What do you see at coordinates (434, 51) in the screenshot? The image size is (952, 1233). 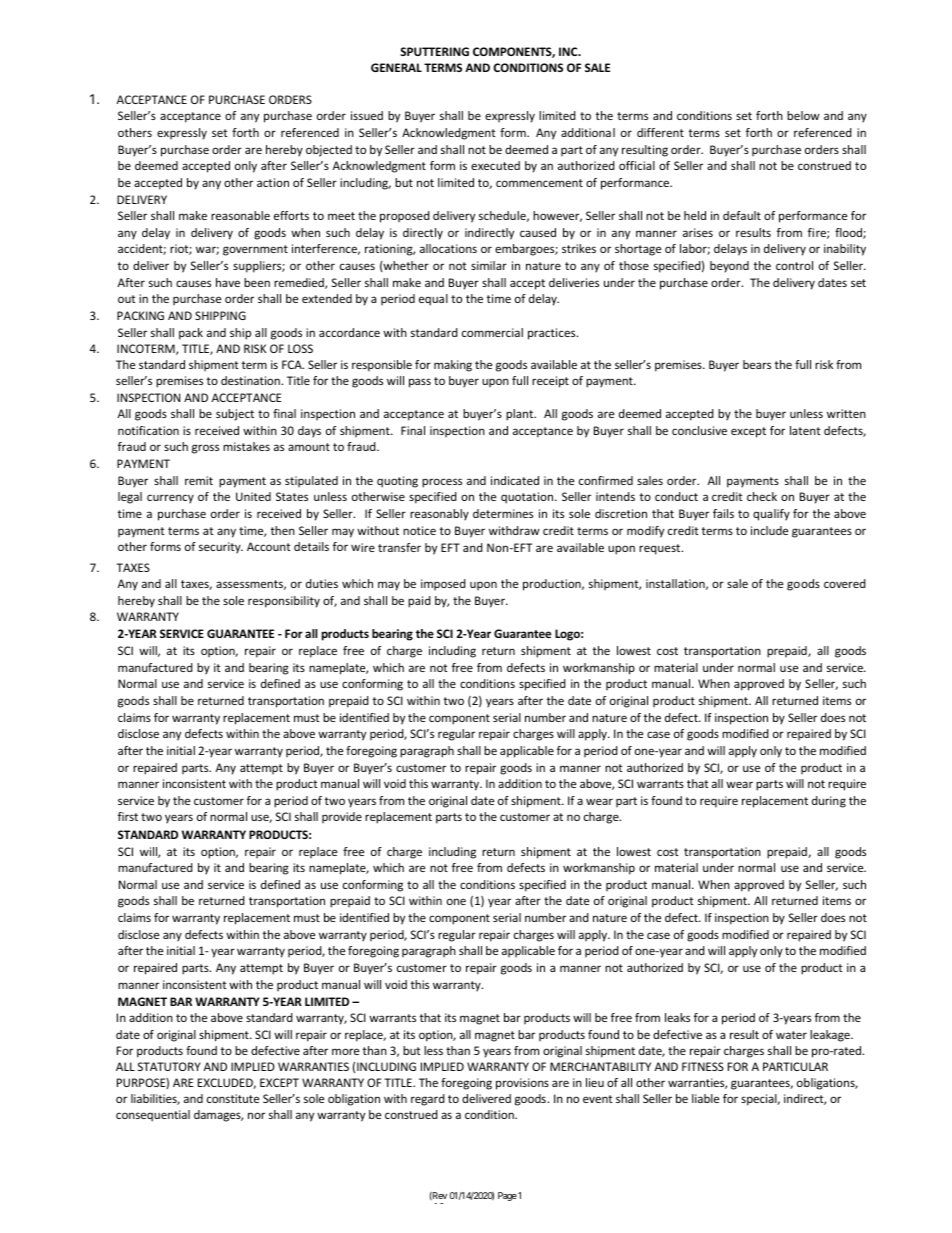 I see `SPUTTERING` at bounding box center [434, 51].
